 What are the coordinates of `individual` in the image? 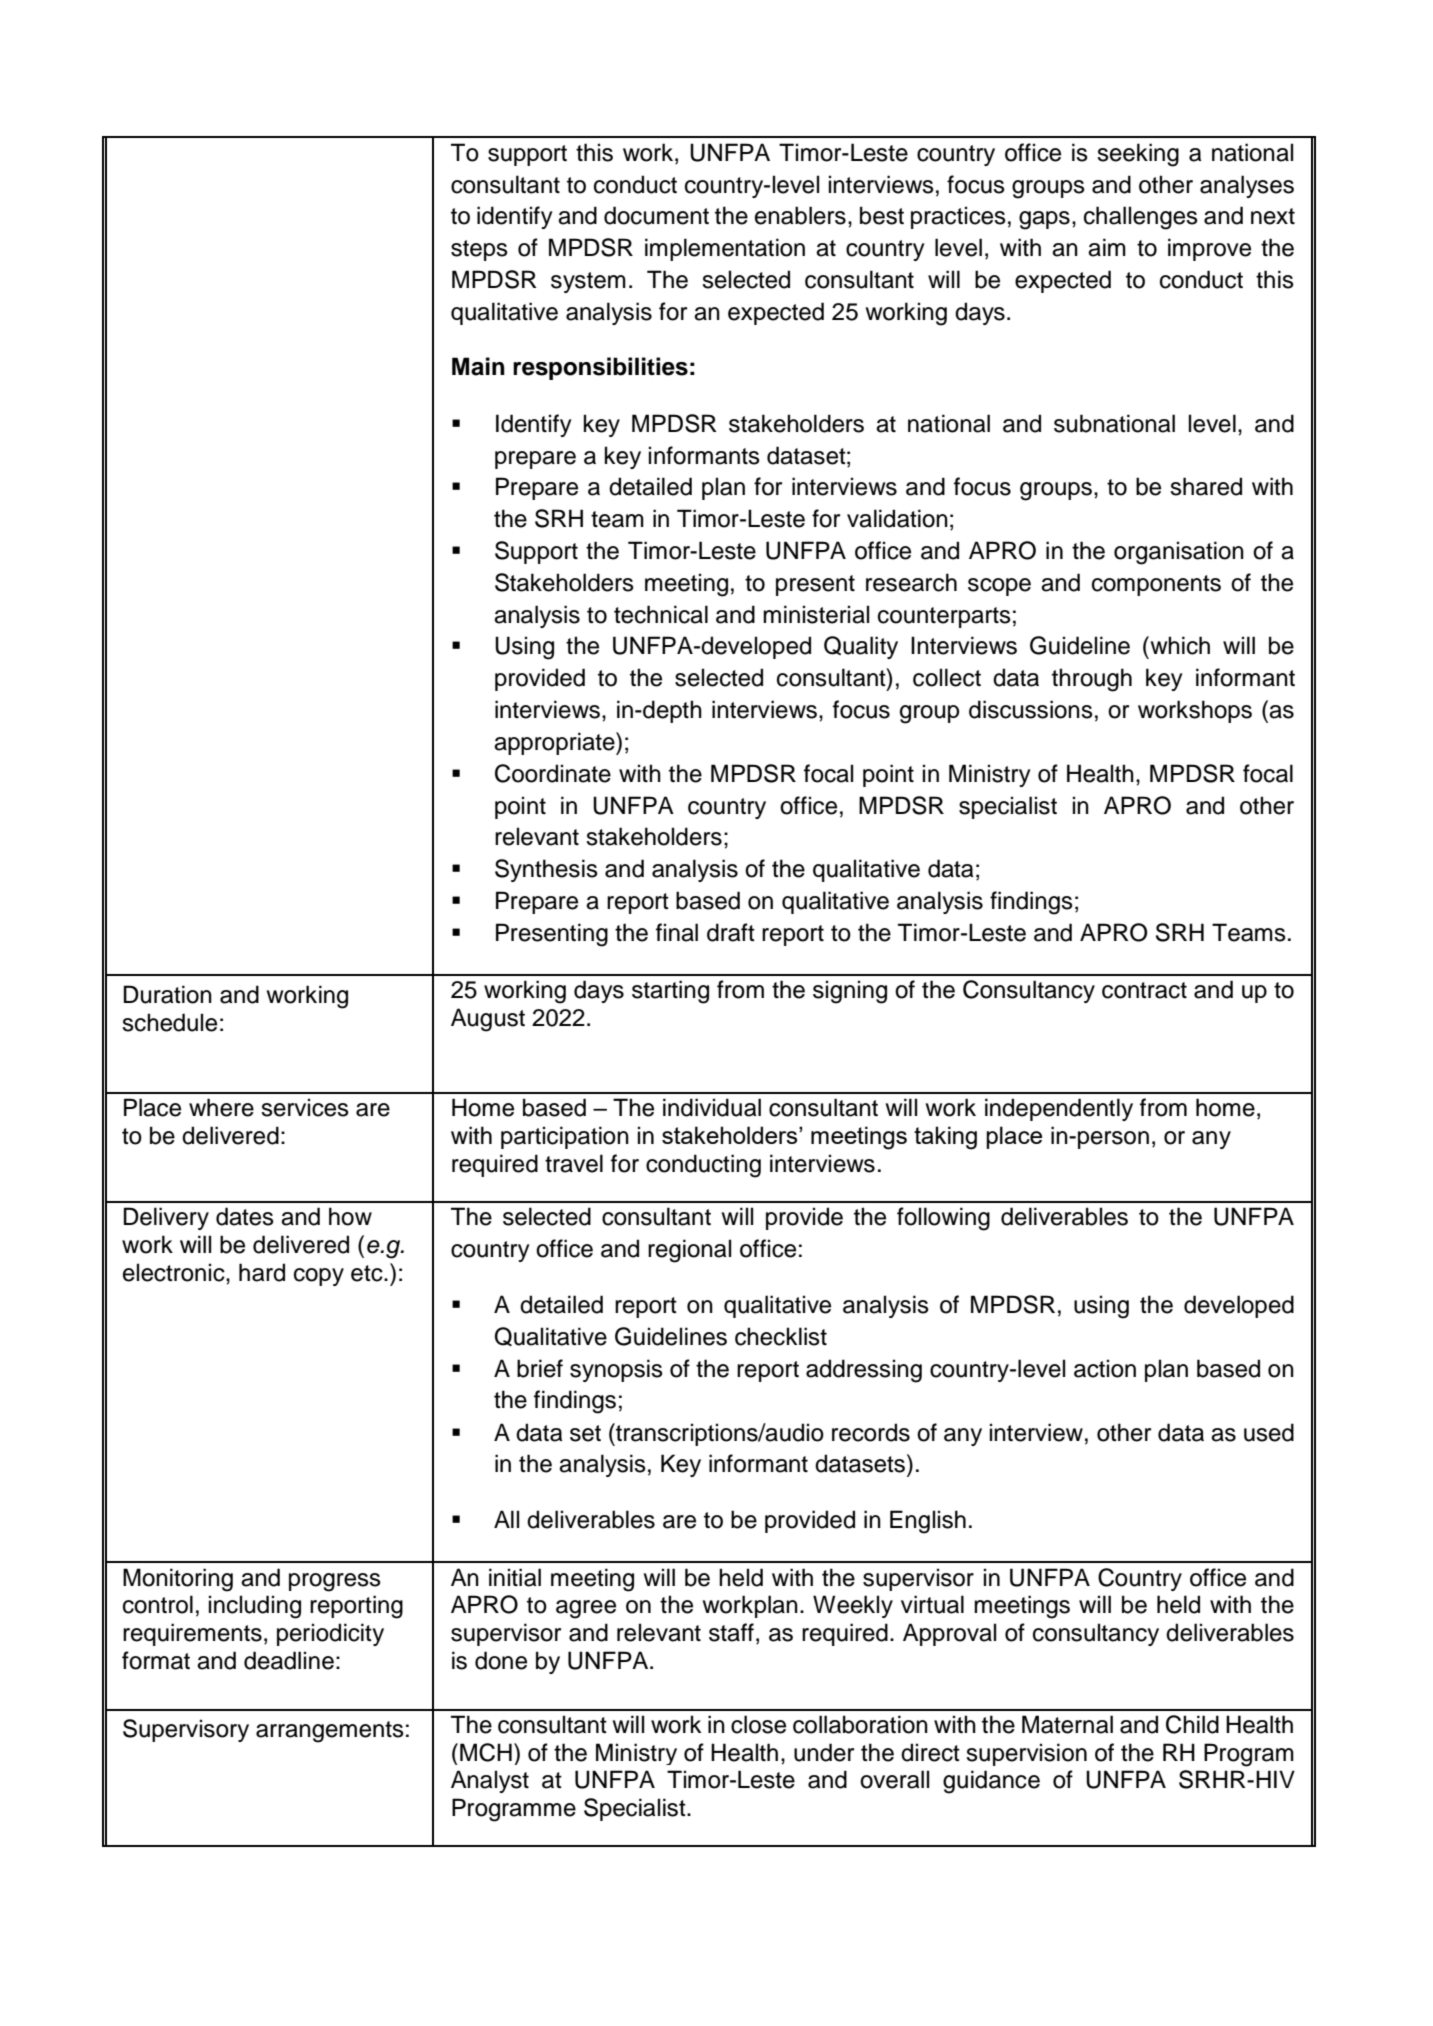 It's located at (712, 1107).
